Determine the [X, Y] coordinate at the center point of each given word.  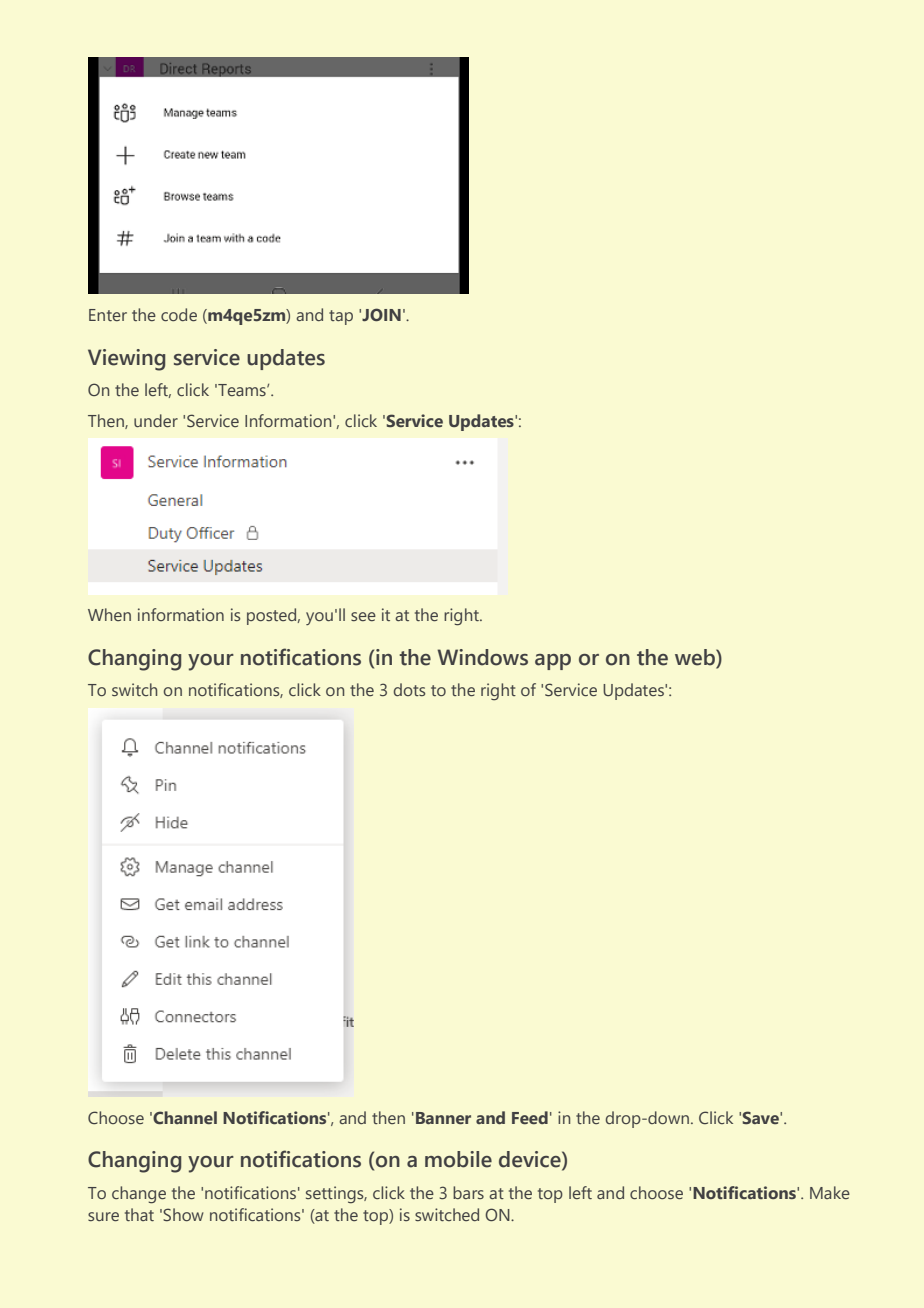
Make [830, 1192]
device [531, 1160]
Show [183, 1214]
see [363, 616]
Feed [530, 1117]
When [109, 614]
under [156, 420]
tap [341, 317]
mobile [458, 1159]
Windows [482, 657]
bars [468, 1192]
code [179, 314]
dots [409, 689]
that [139, 1214]
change [139, 1195]
